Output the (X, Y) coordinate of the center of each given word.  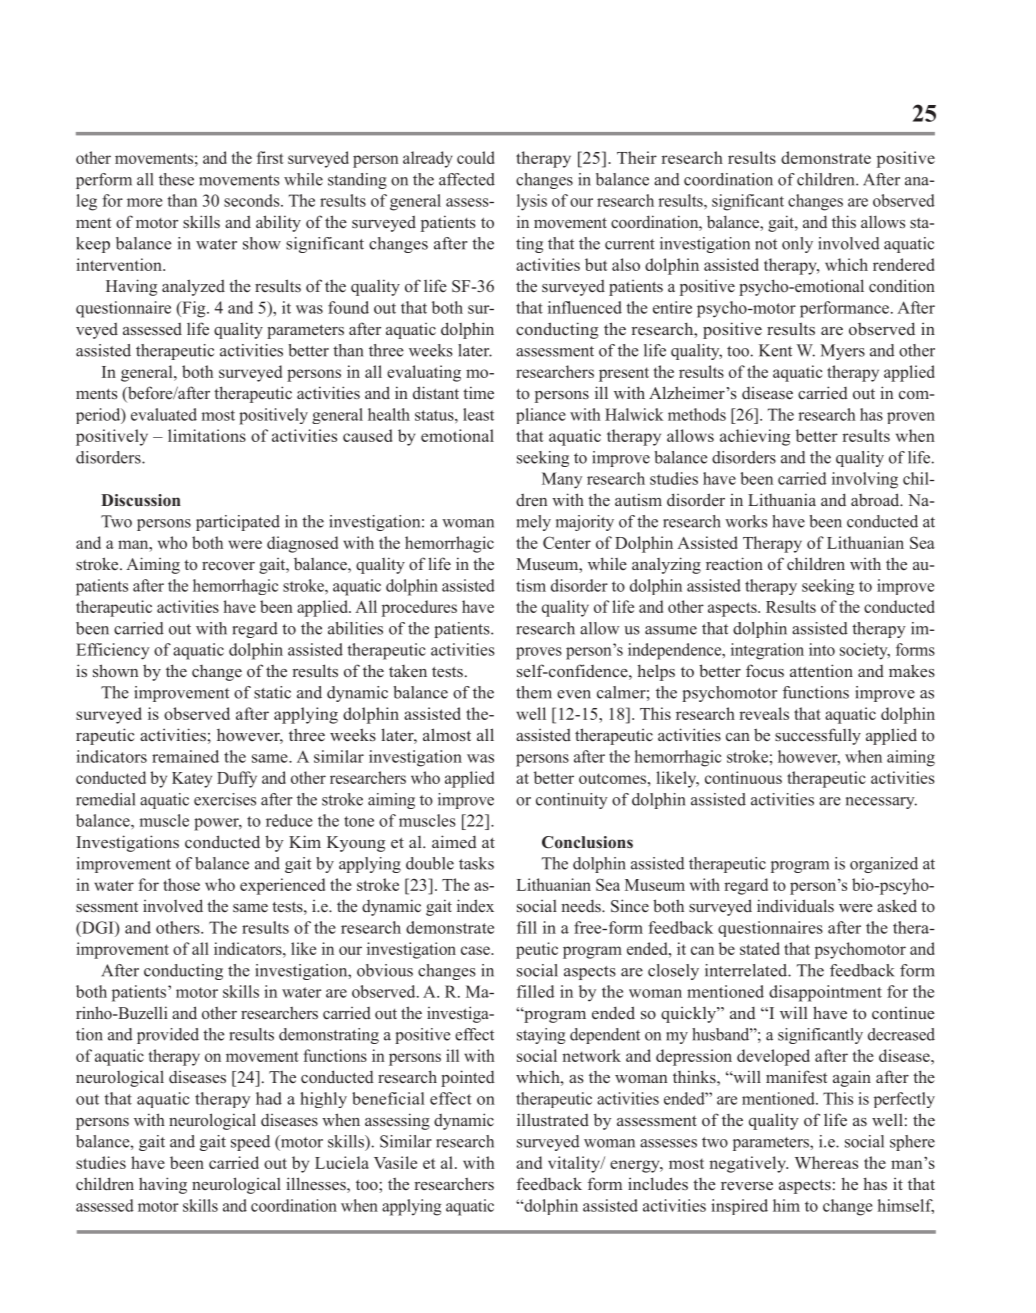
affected (467, 179)
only (797, 245)
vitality (575, 1164)
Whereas (826, 1162)
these (176, 179)
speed (250, 1143)
